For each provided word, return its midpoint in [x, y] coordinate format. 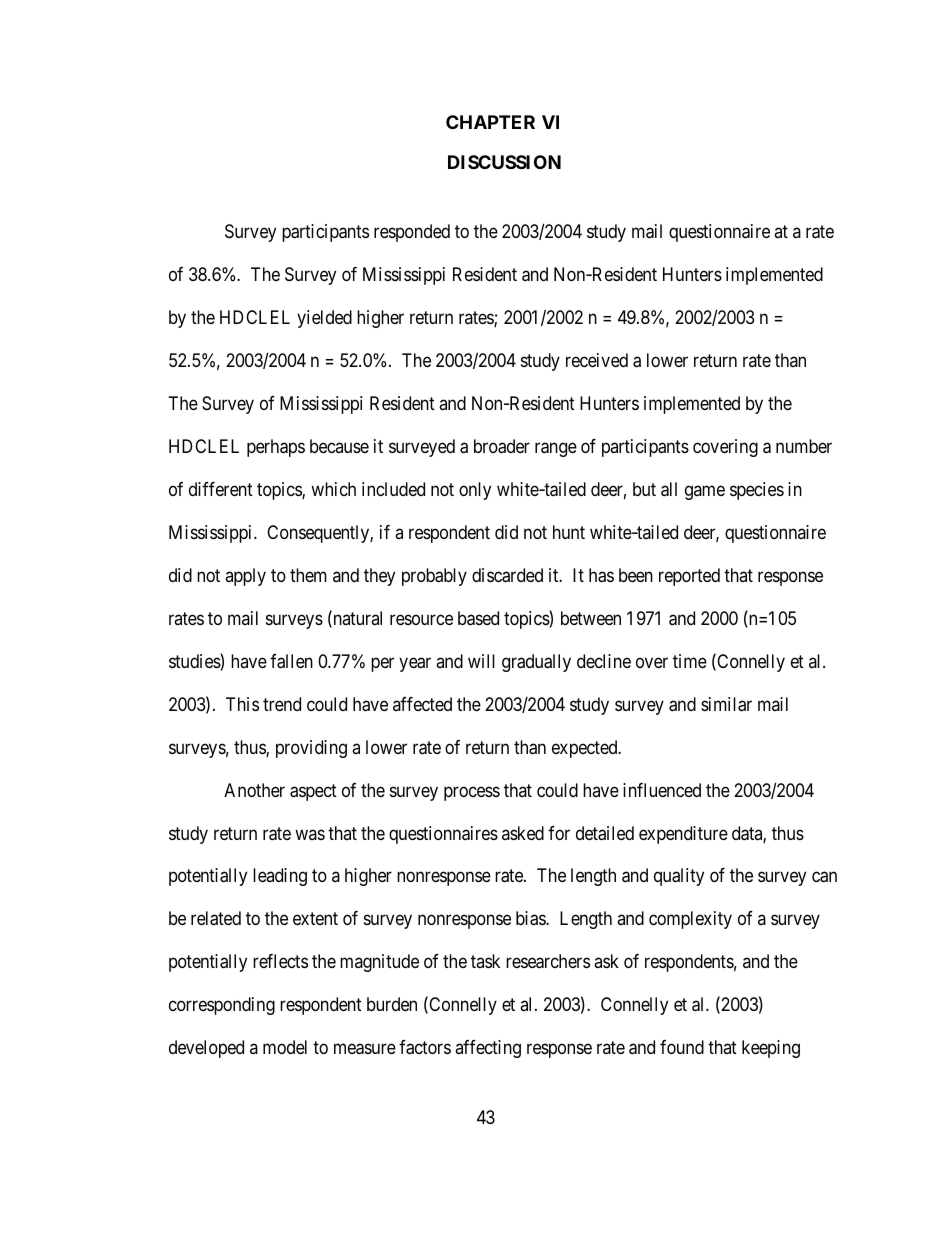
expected [586, 749]
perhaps [276, 448]
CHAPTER [490, 122]
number [804, 446]
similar [726, 704]
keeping [771, 1049]
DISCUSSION [504, 162]
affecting [488, 1049]
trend [282, 704]
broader [502, 446]
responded [412, 233]
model [285, 1047]
